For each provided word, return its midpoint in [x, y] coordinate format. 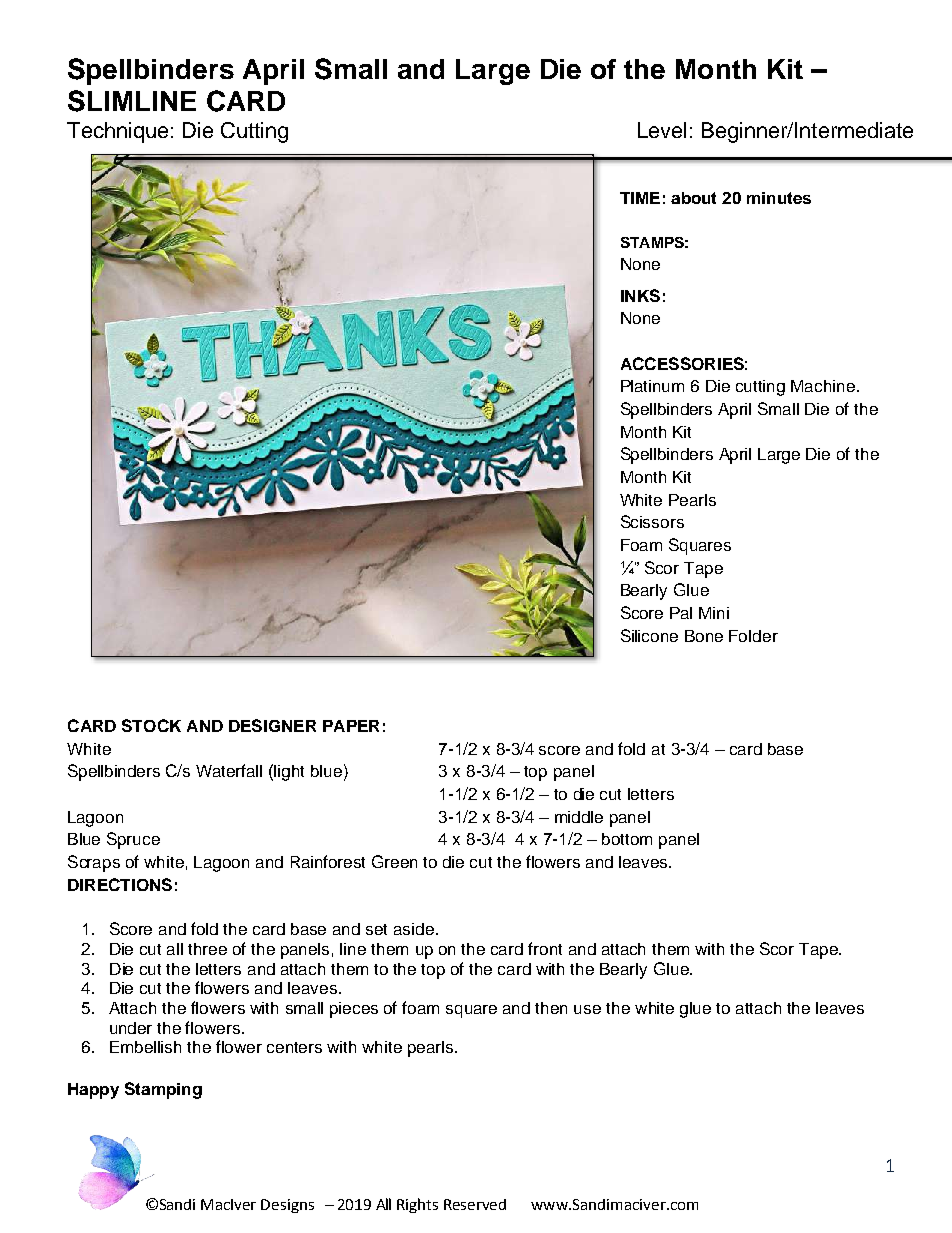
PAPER [351, 726]
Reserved [475, 1204]
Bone [704, 636]
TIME [640, 198]
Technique [117, 132]
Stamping [163, 1090]
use [587, 1009]
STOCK [151, 725]
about [693, 198]
